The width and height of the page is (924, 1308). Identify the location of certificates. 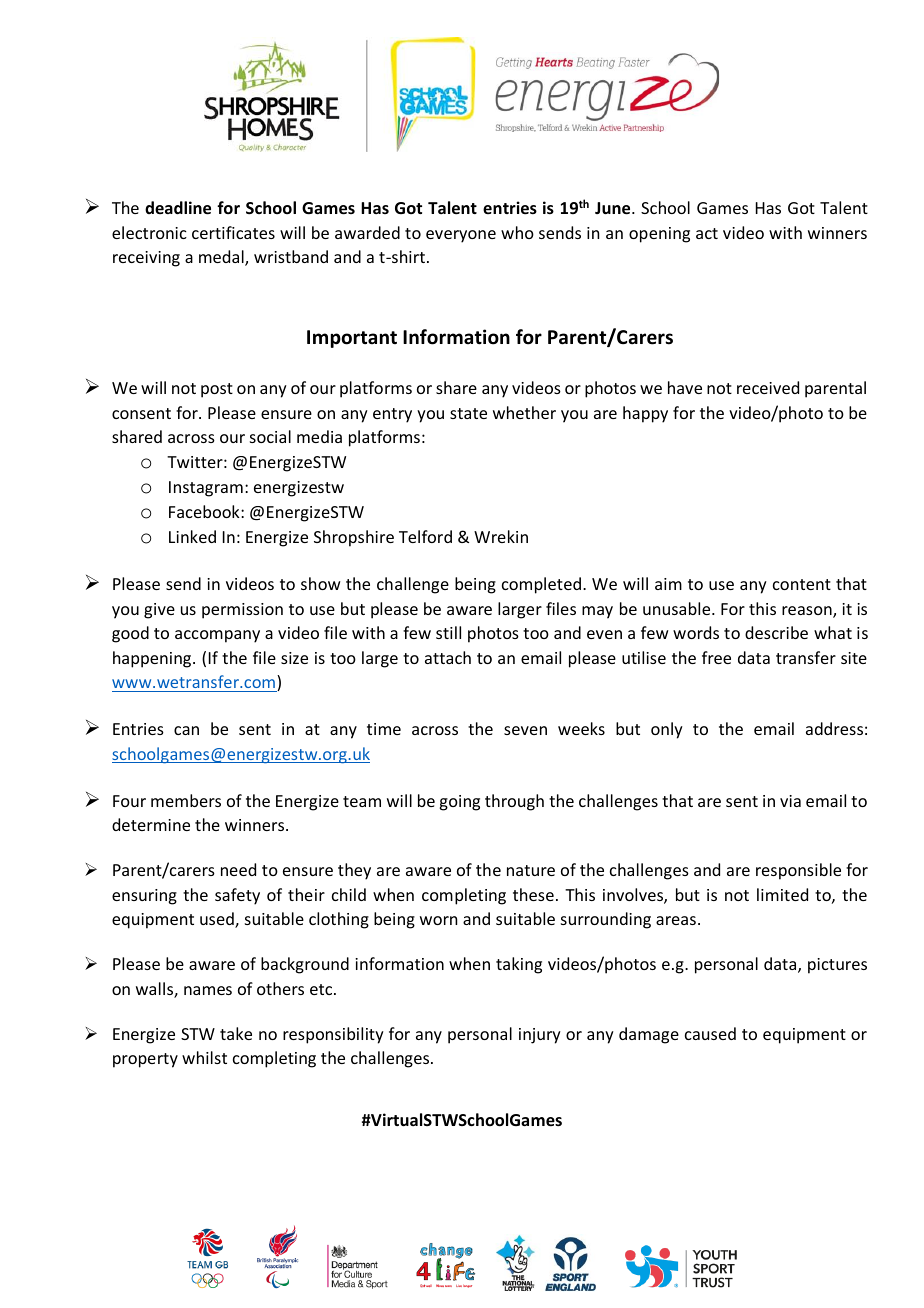
(233, 232).
